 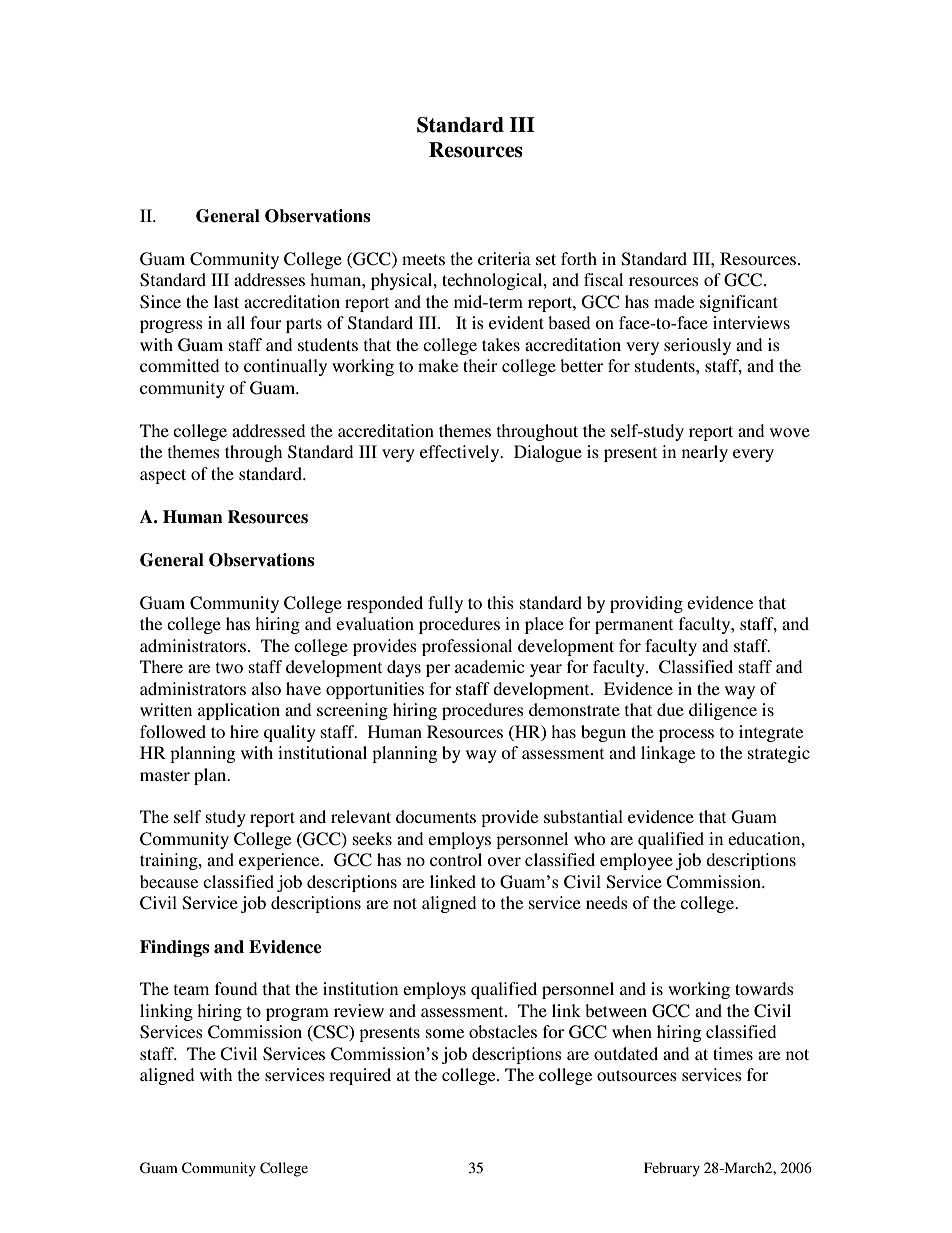 What do you see at coordinates (280, 861) in the screenshot?
I see `experience` at bounding box center [280, 861].
